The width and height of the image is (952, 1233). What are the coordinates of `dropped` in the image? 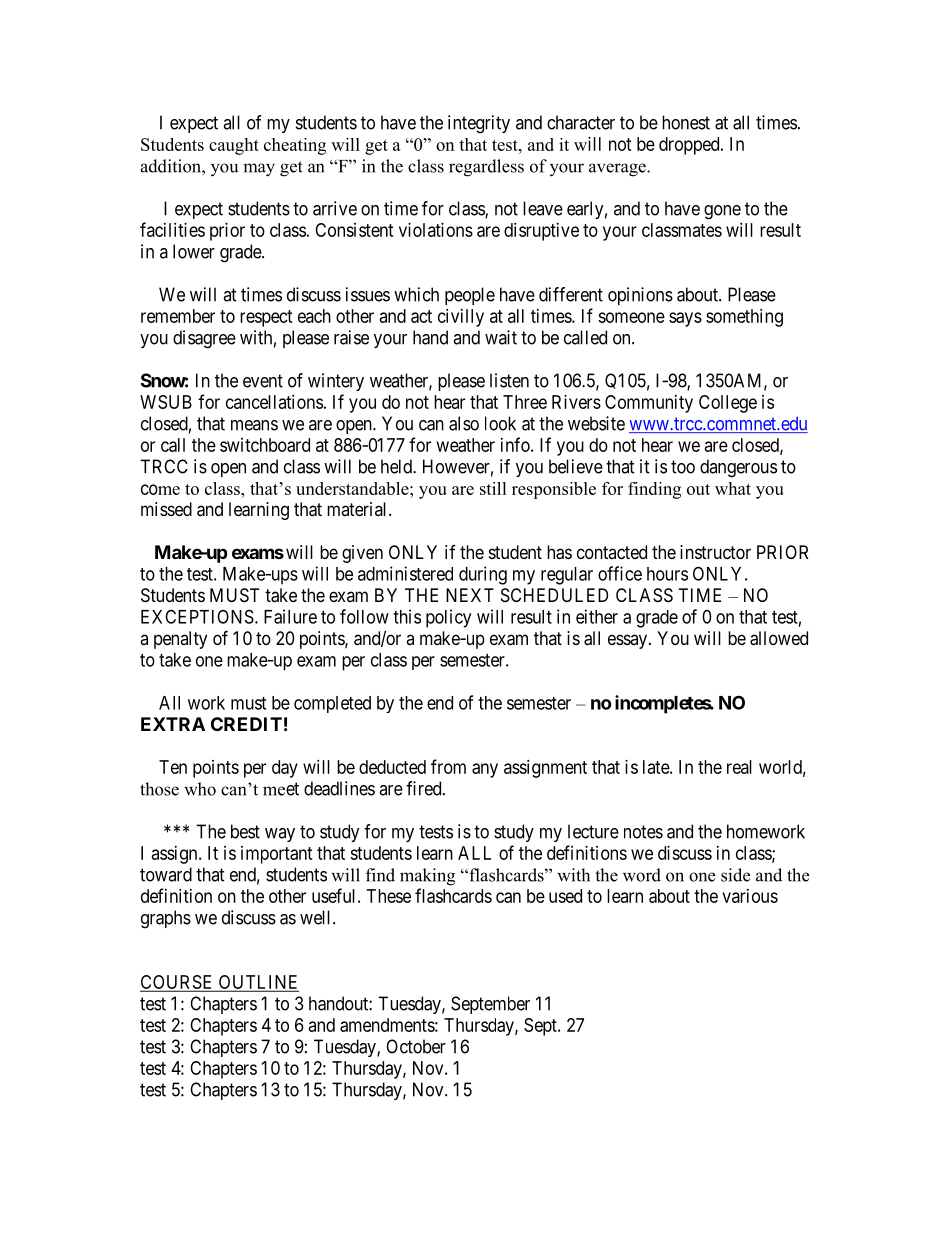 It's located at (690, 146).
